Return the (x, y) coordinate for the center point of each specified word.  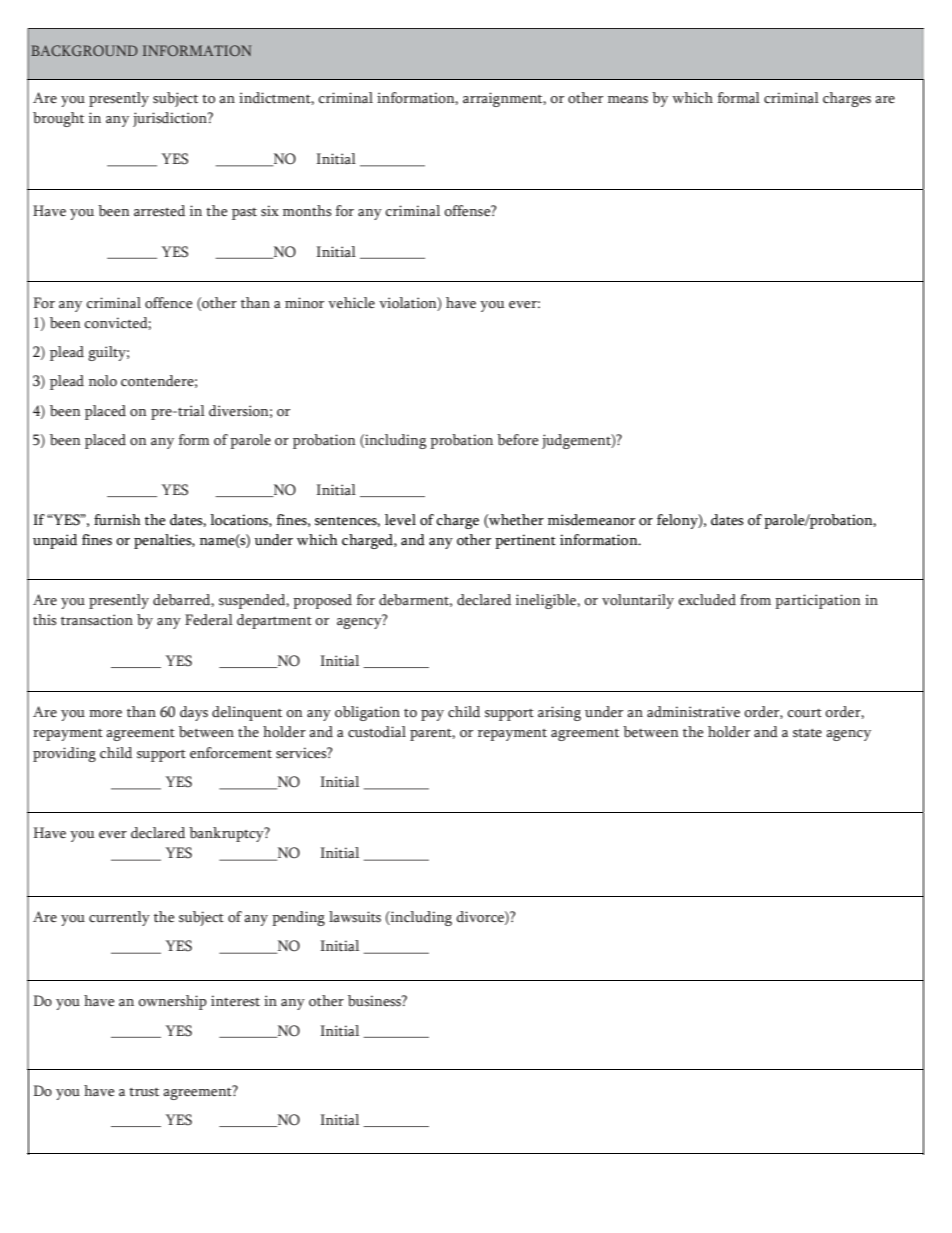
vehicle (351, 303)
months (307, 211)
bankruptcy (227, 834)
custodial (377, 732)
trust (144, 1092)
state (807, 733)
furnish (117, 520)
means (628, 100)
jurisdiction (171, 119)
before (517, 440)
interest (235, 1001)
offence (168, 303)
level (400, 520)
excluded (707, 599)
